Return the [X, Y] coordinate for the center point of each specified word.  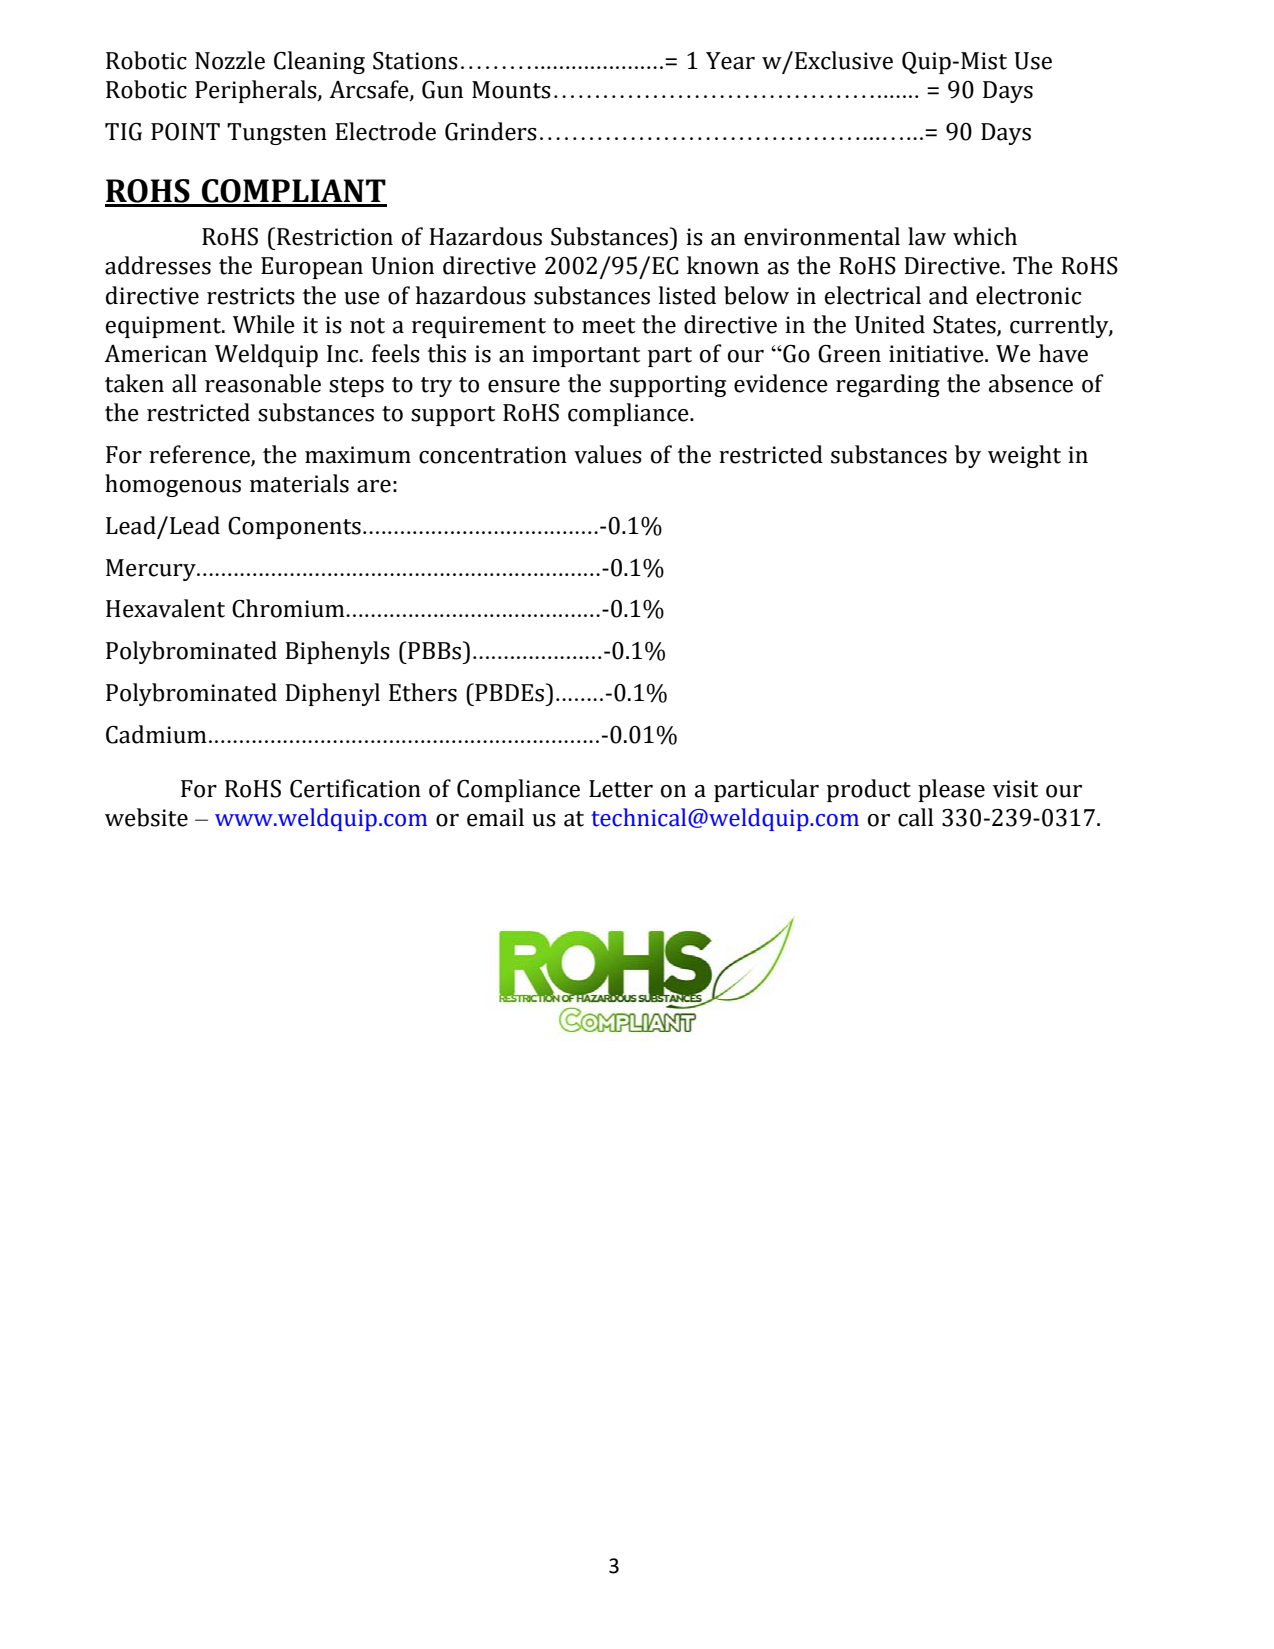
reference [200, 455]
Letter [621, 789]
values [608, 454]
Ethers [423, 692]
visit [1015, 789]
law [927, 236]
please [951, 790]
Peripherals [257, 91]
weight [1024, 456]
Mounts [511, 90]
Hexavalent [165, 608]
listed [687, 295]
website [146, 817]
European [312, 268]
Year [730, 61]
